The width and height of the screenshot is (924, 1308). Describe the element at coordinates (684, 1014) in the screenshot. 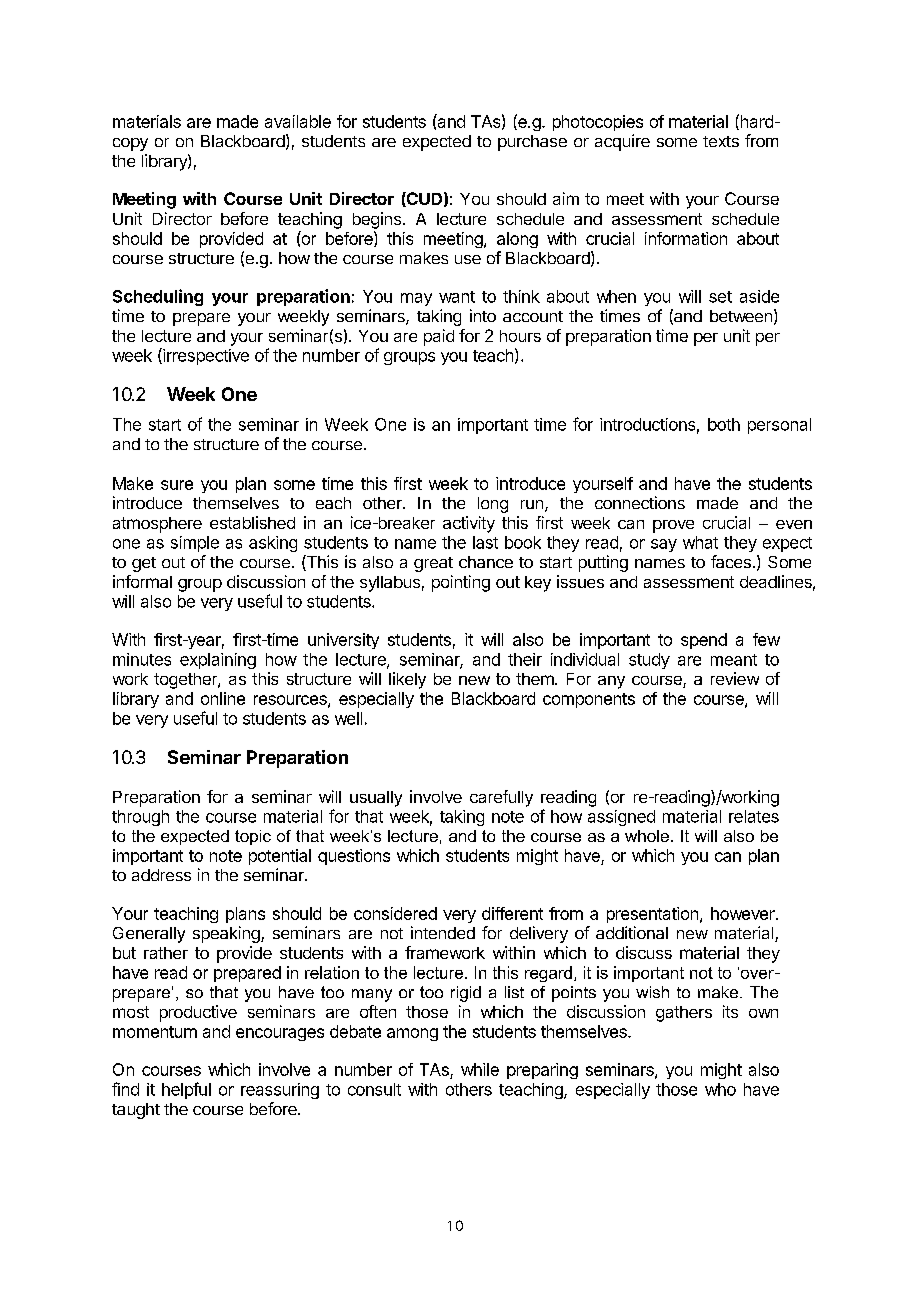

I see `gathers` at that location.
